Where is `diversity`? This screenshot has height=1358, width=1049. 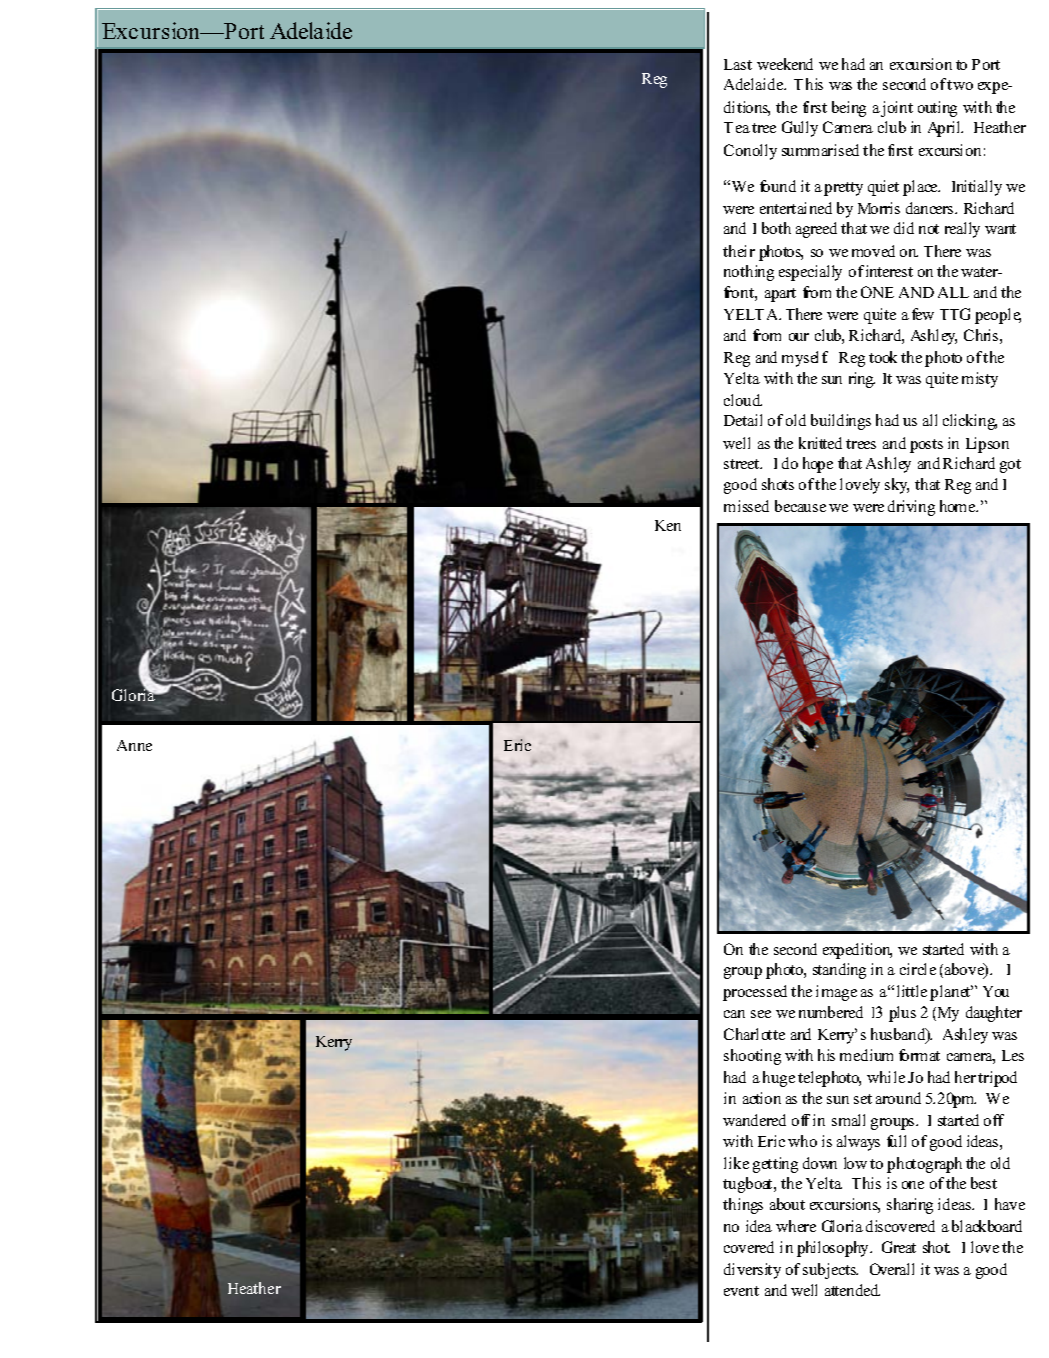 diversity is located at coordinates (752, 1271).
